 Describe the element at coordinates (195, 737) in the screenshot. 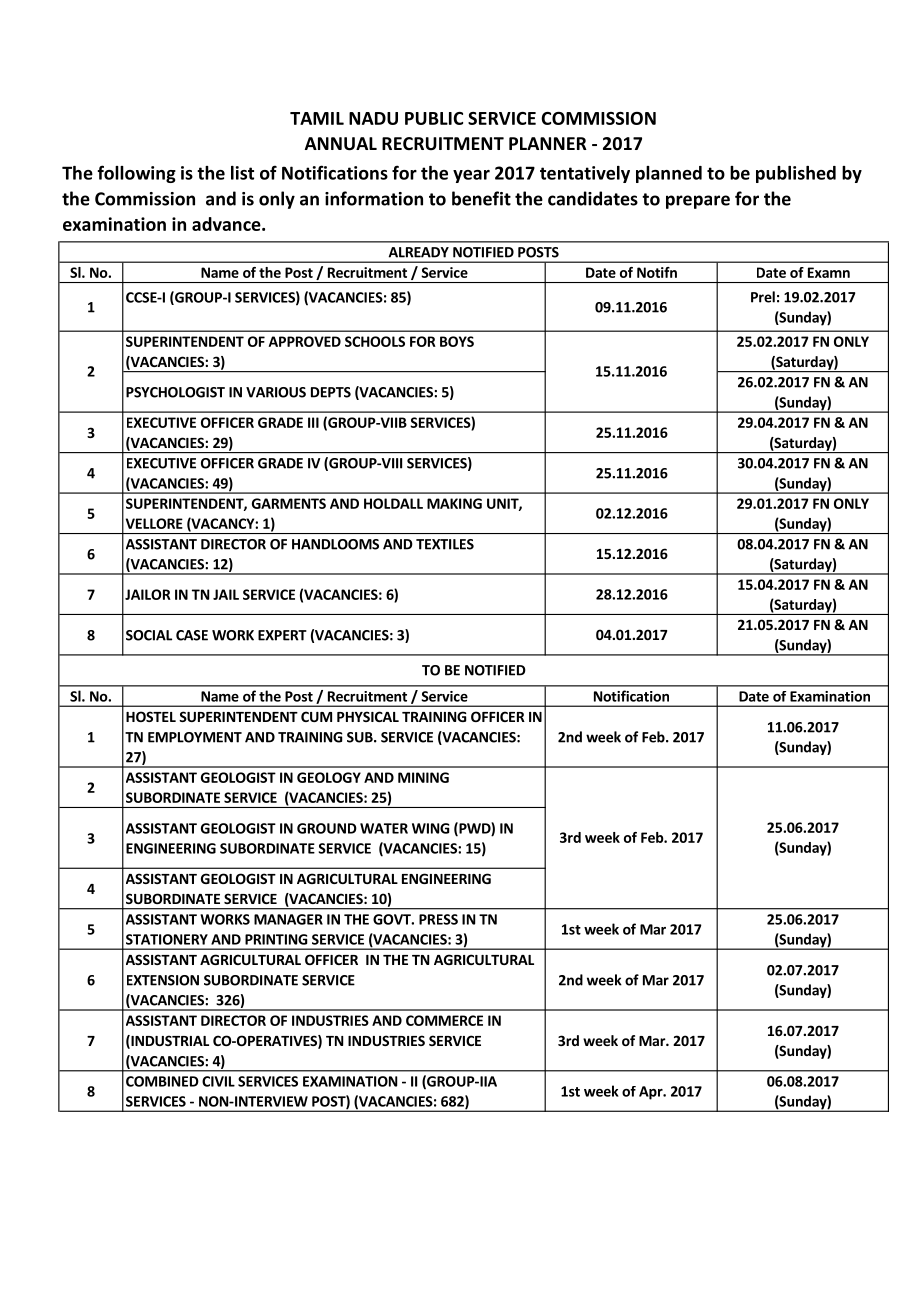

I see `EMPLOYMENT` at that location.
